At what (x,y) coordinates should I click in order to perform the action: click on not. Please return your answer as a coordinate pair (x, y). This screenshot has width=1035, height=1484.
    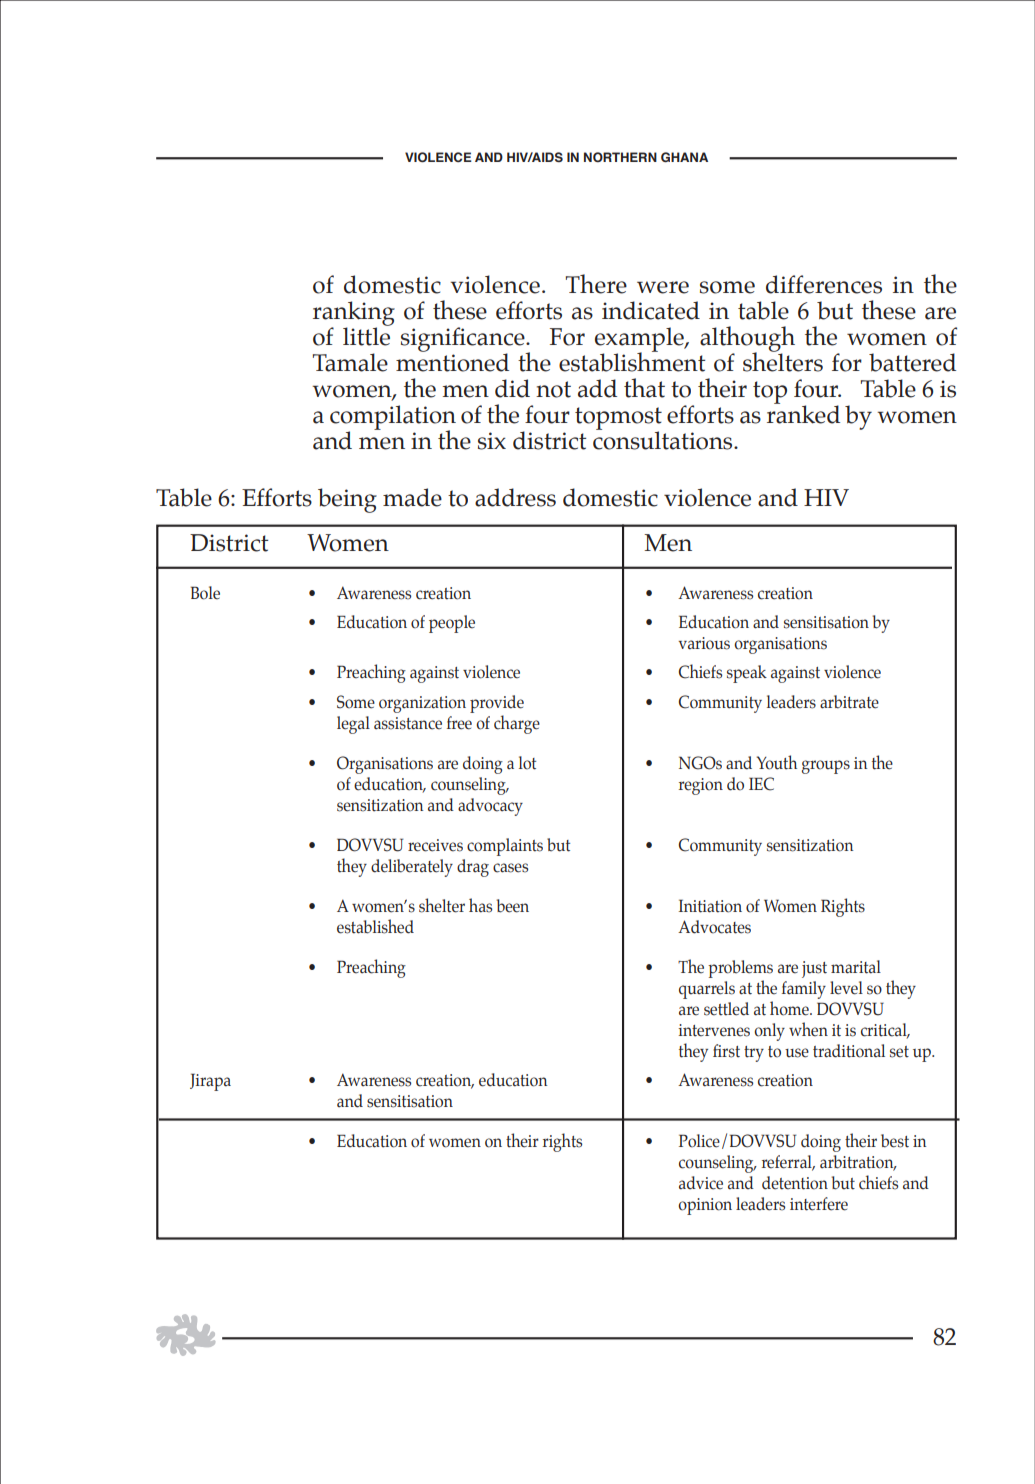
    Looking at the image, I should click on (553, 389).
